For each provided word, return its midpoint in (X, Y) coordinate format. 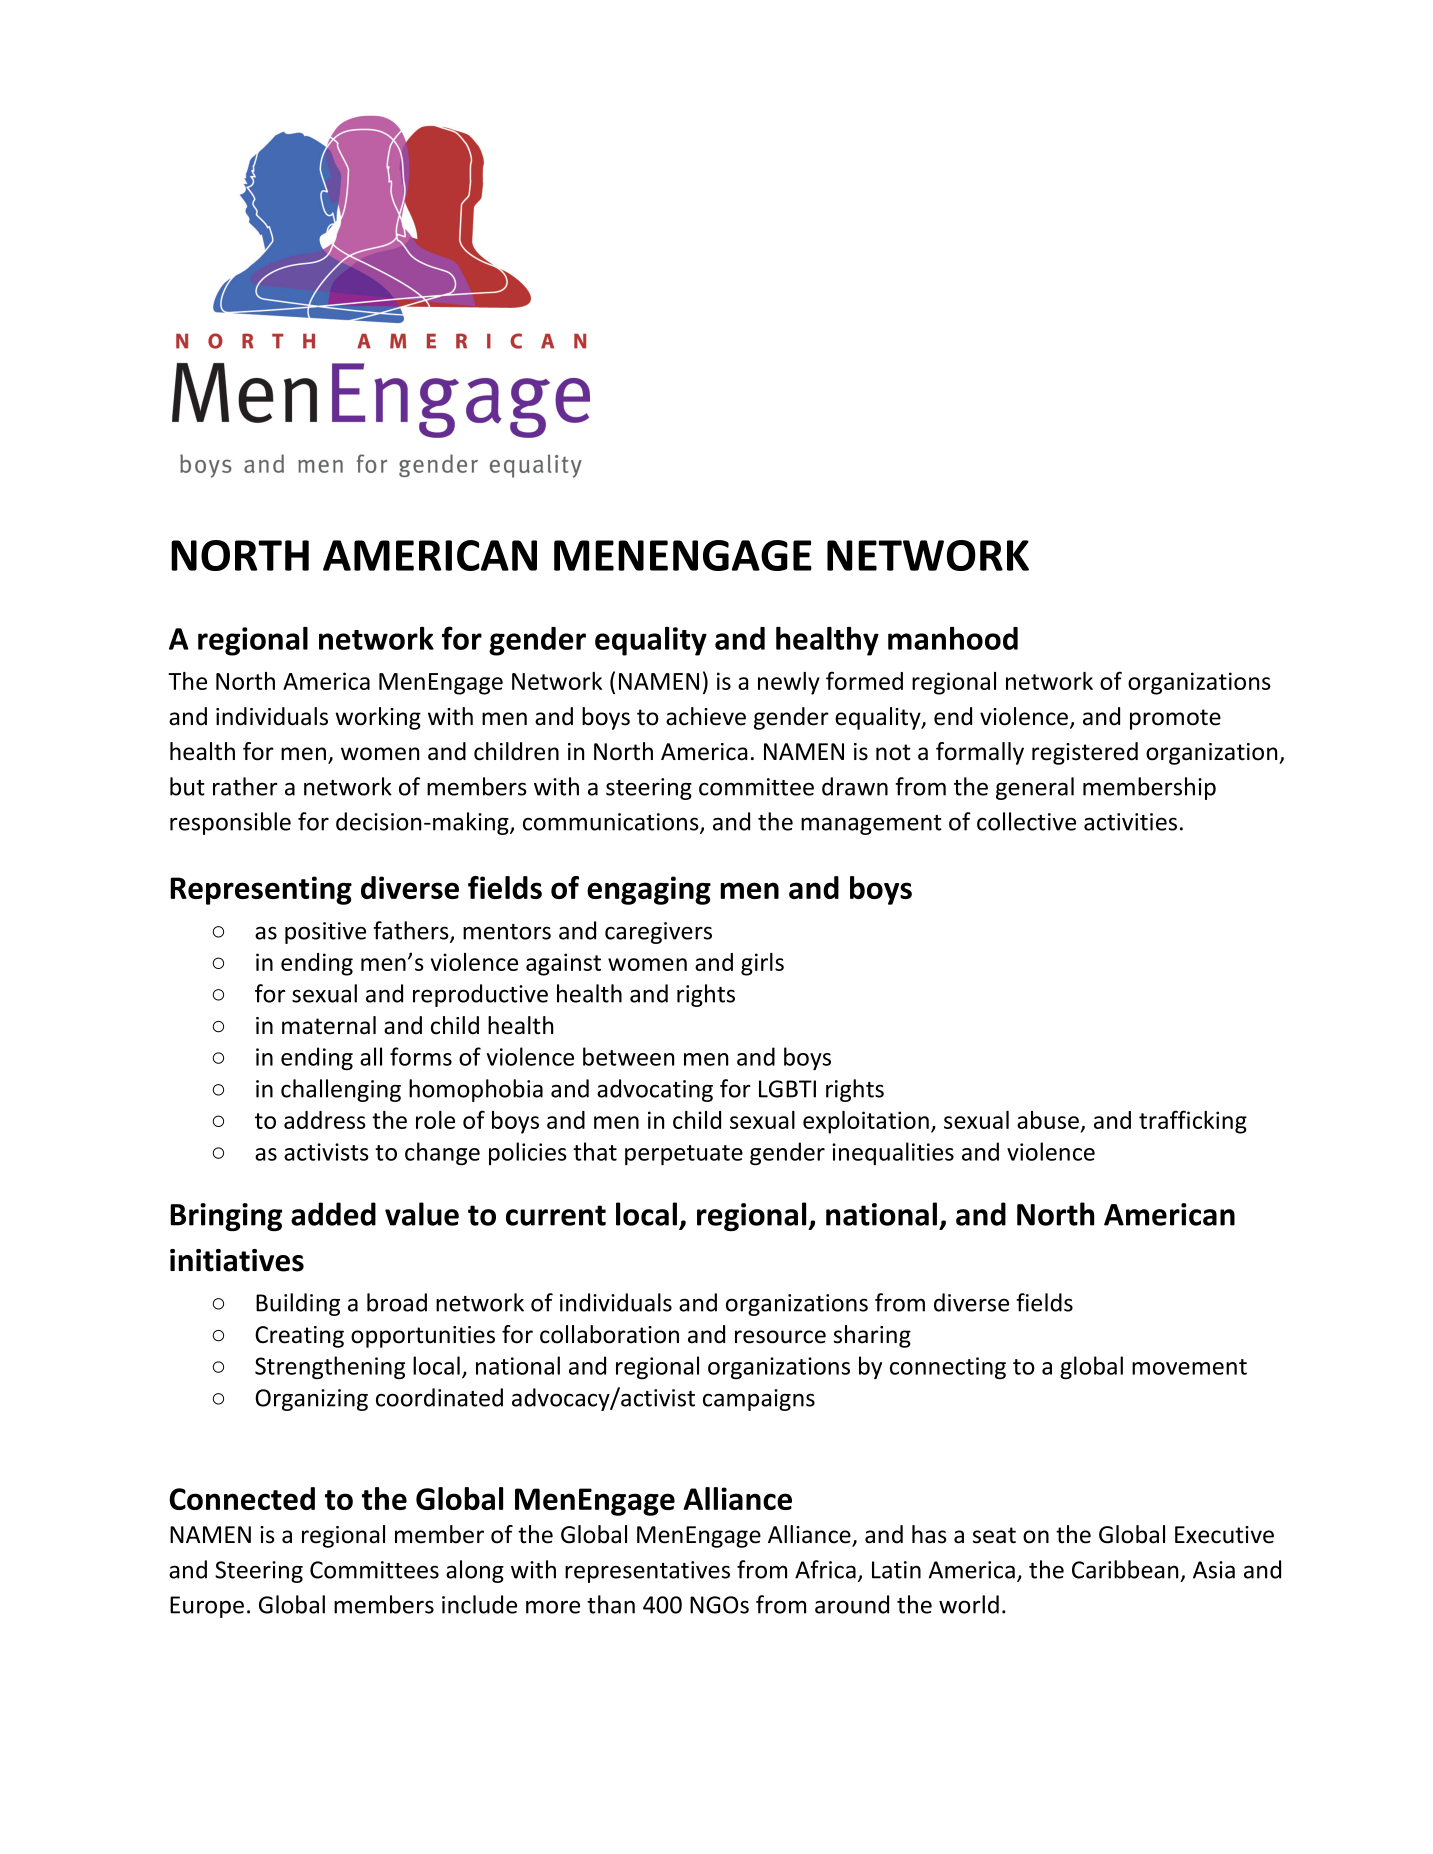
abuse (1048, 1120)
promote (1175, 719)
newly (789, 683)
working (378, 718)
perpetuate (684, 1155)
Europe (207, 1607)
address (325, 1120)
